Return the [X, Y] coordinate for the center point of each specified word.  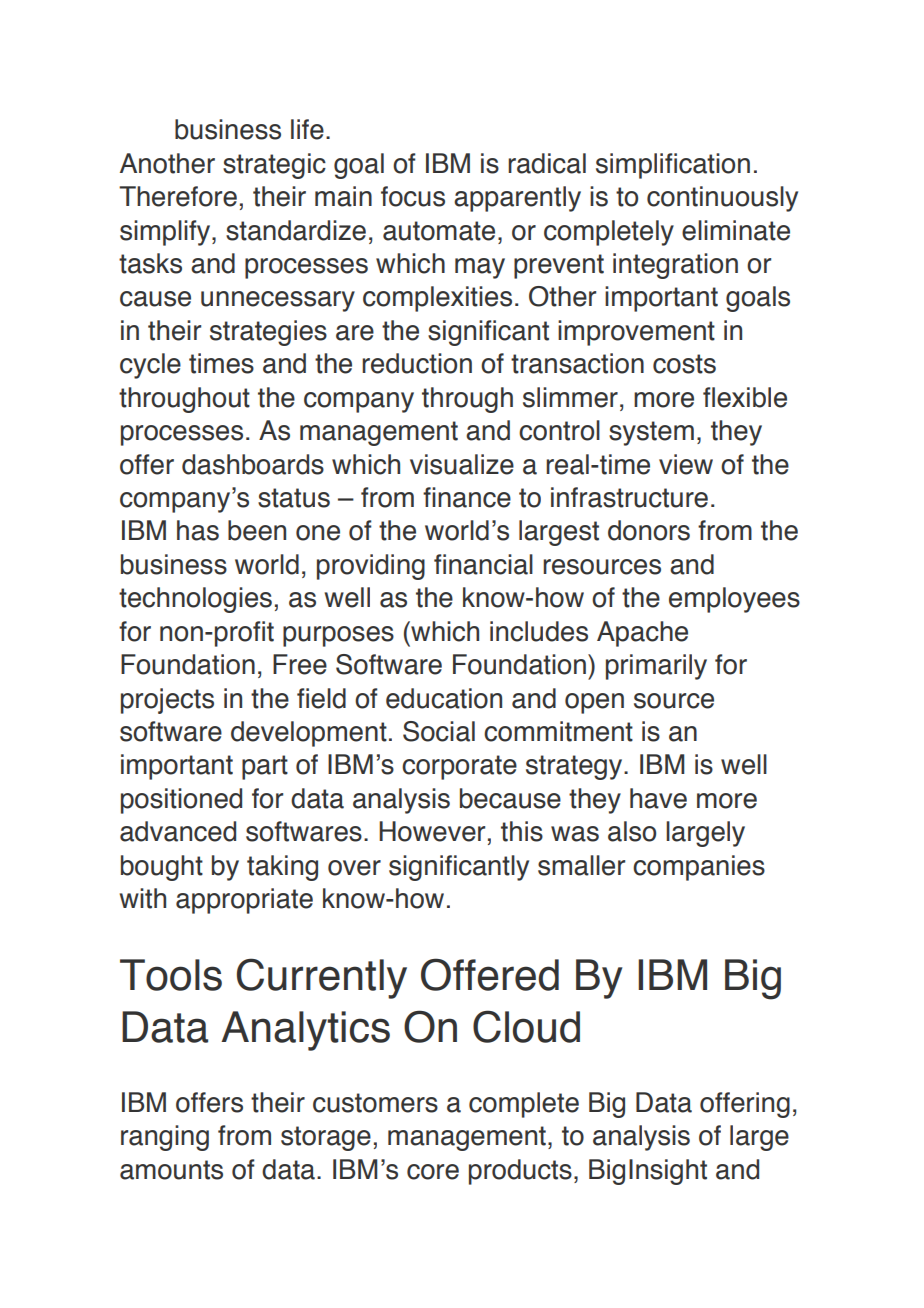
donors [649, 530]
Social [439, 731]
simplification [673, 166]
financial [483, 564]
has [198, 530]
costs [684, 364]
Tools [171, 975]
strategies [268, 333]
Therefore [178, 196]
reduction [417, 363]
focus [413, 196]
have [658, 798]
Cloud [526, 1026]
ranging [165, 1138]
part [265, 767]
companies [699, 868]
